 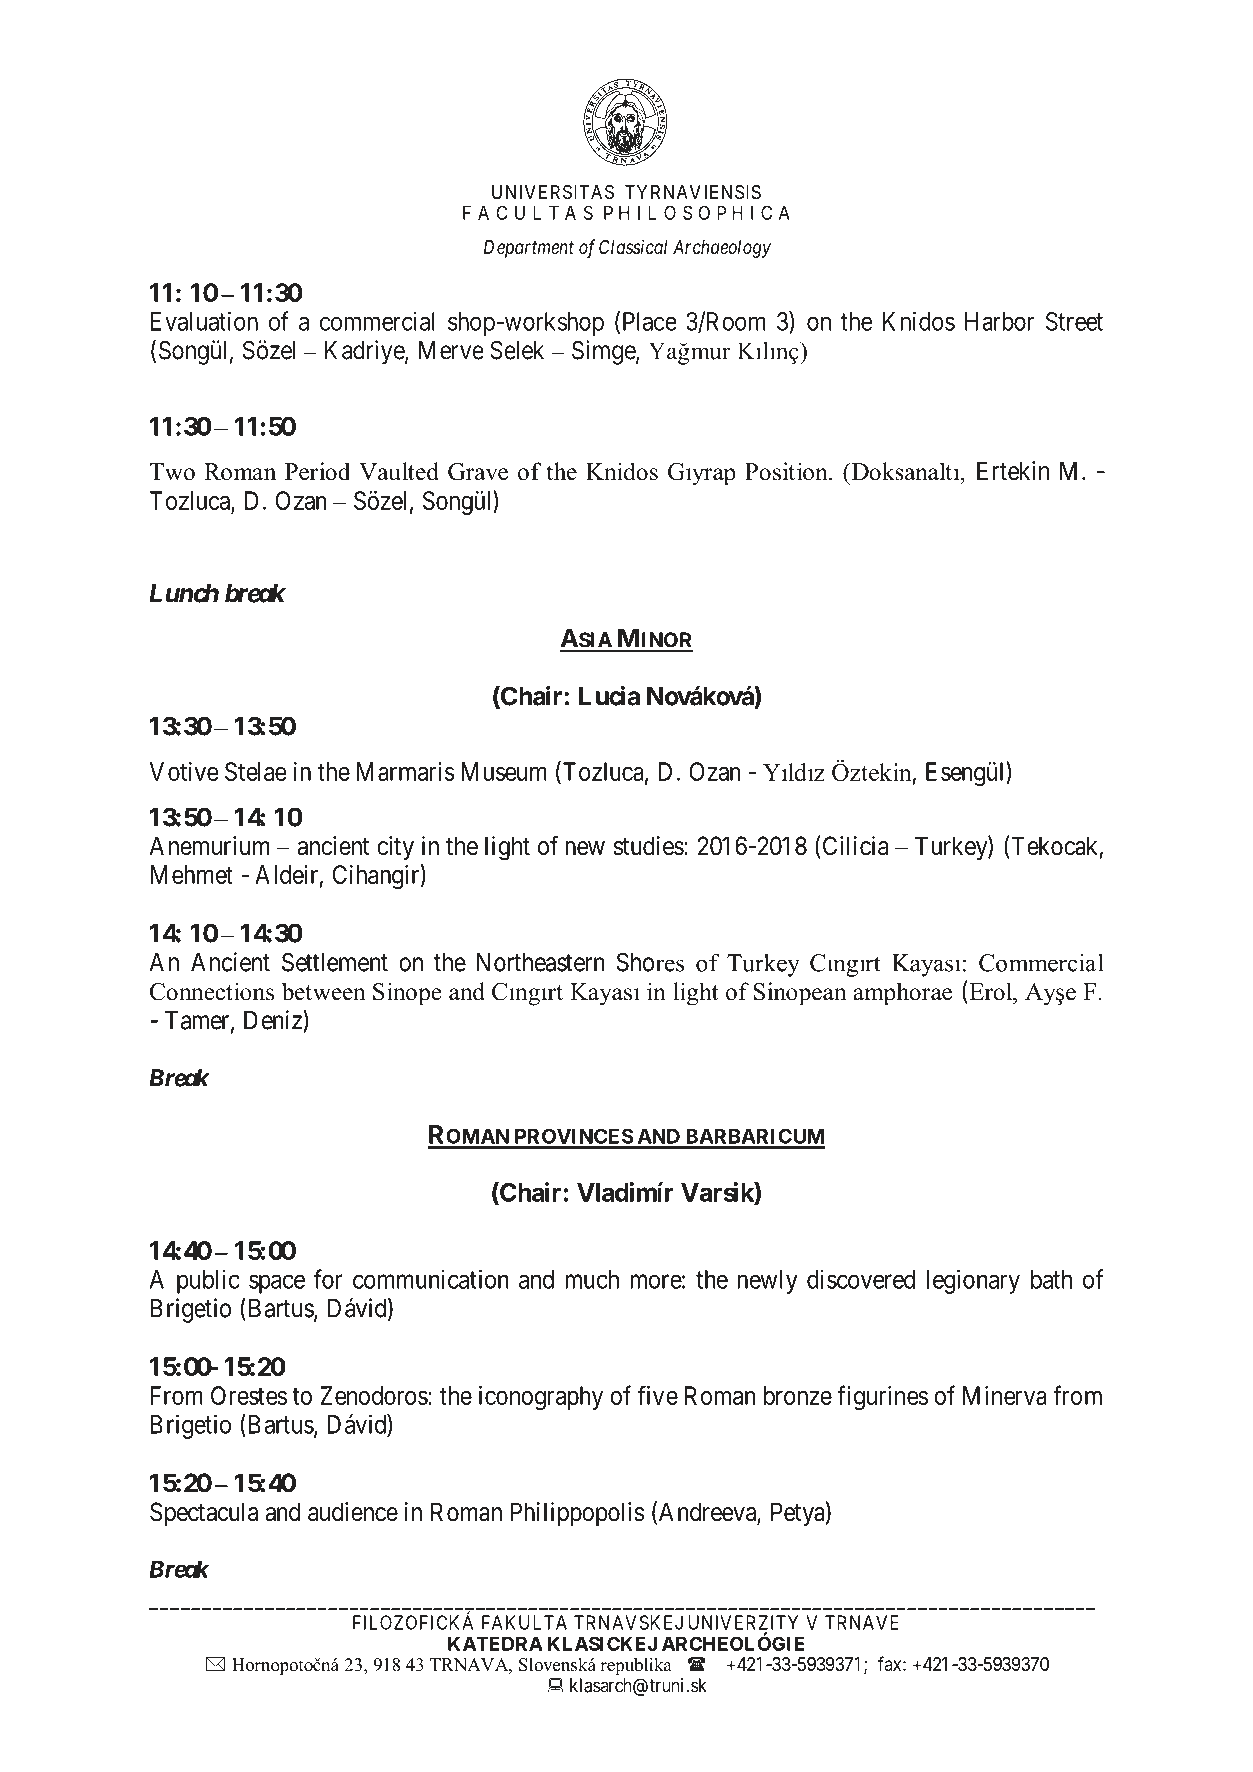 I want to click on Evaluation, so click(x=204, y=321).
